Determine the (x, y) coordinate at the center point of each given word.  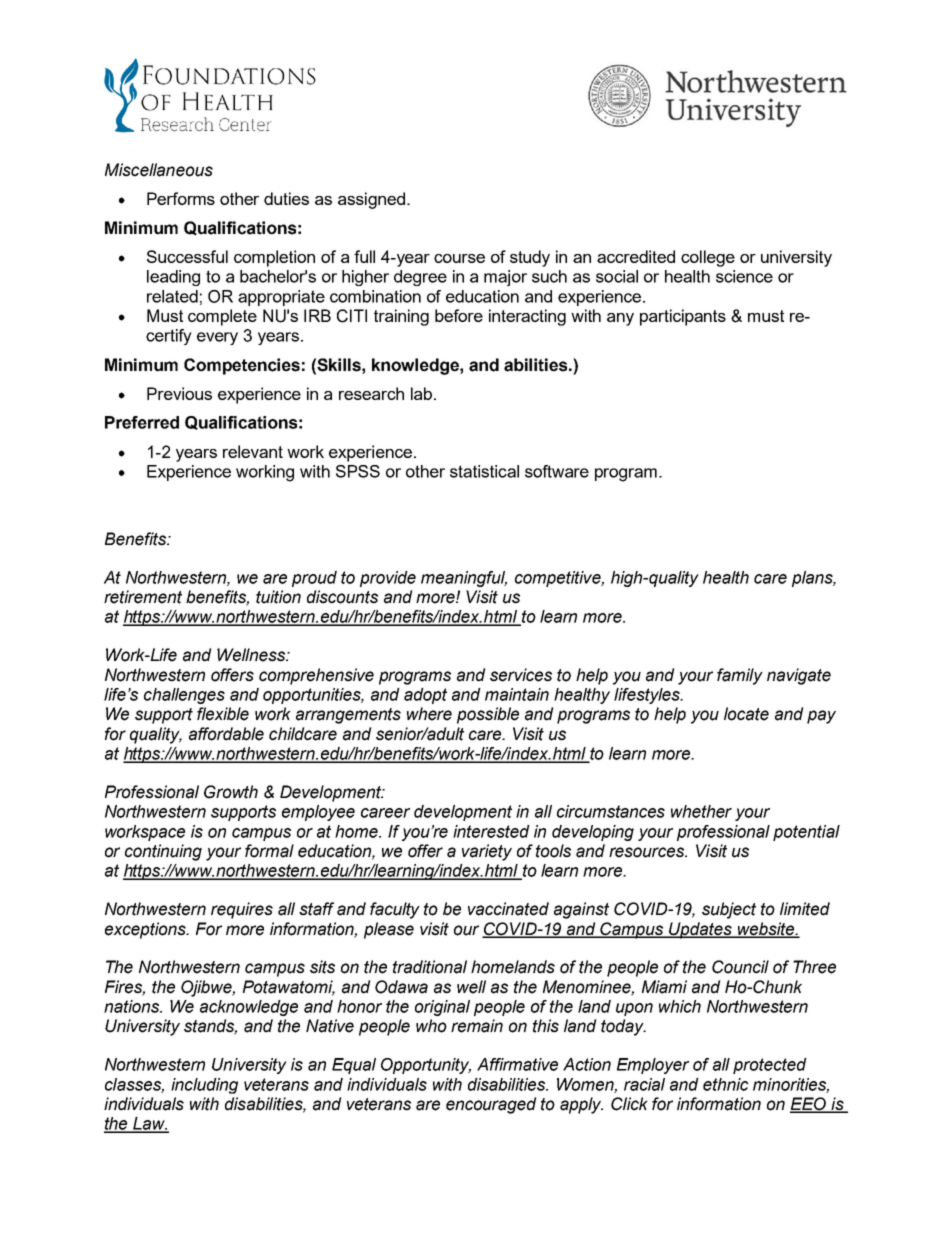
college (708, 258)
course (459, 258)
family (740, 676)
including (204, 1086)
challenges (184, 696)
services (521, 675)
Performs (181, 198)
